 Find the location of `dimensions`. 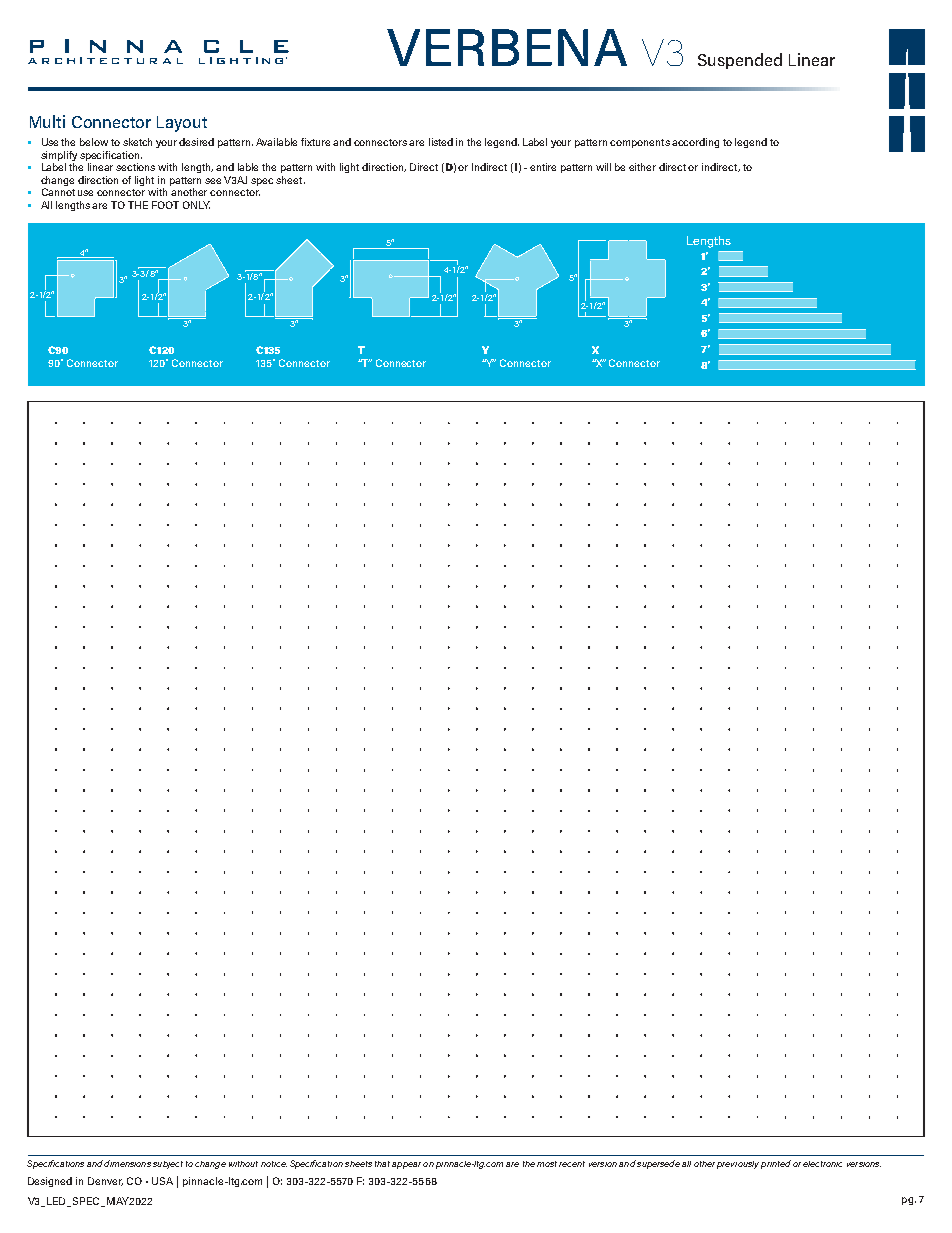

dimensions is located at coordinates (127, 1163).
